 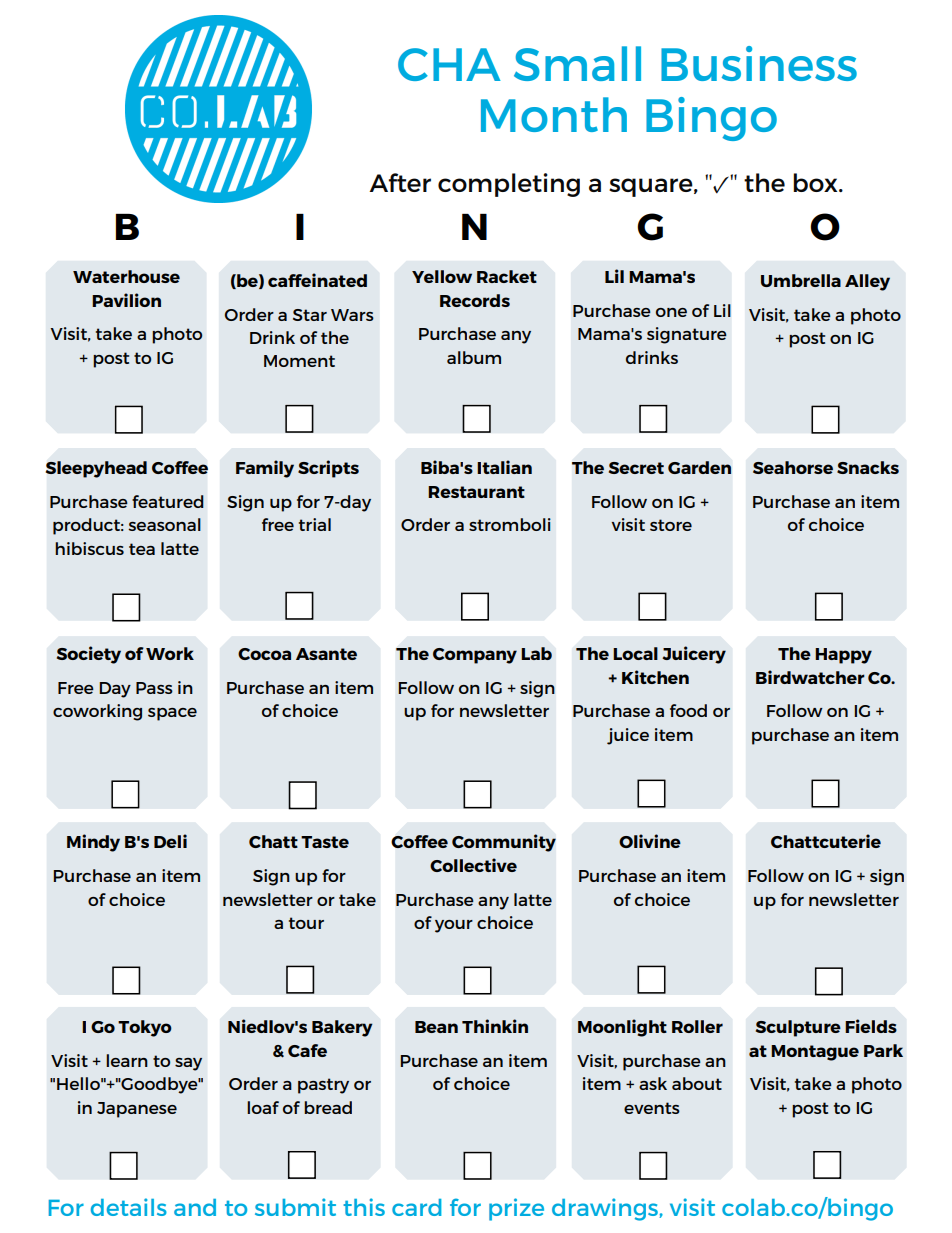 I want to click on Company, so click(x=475, y=656).
